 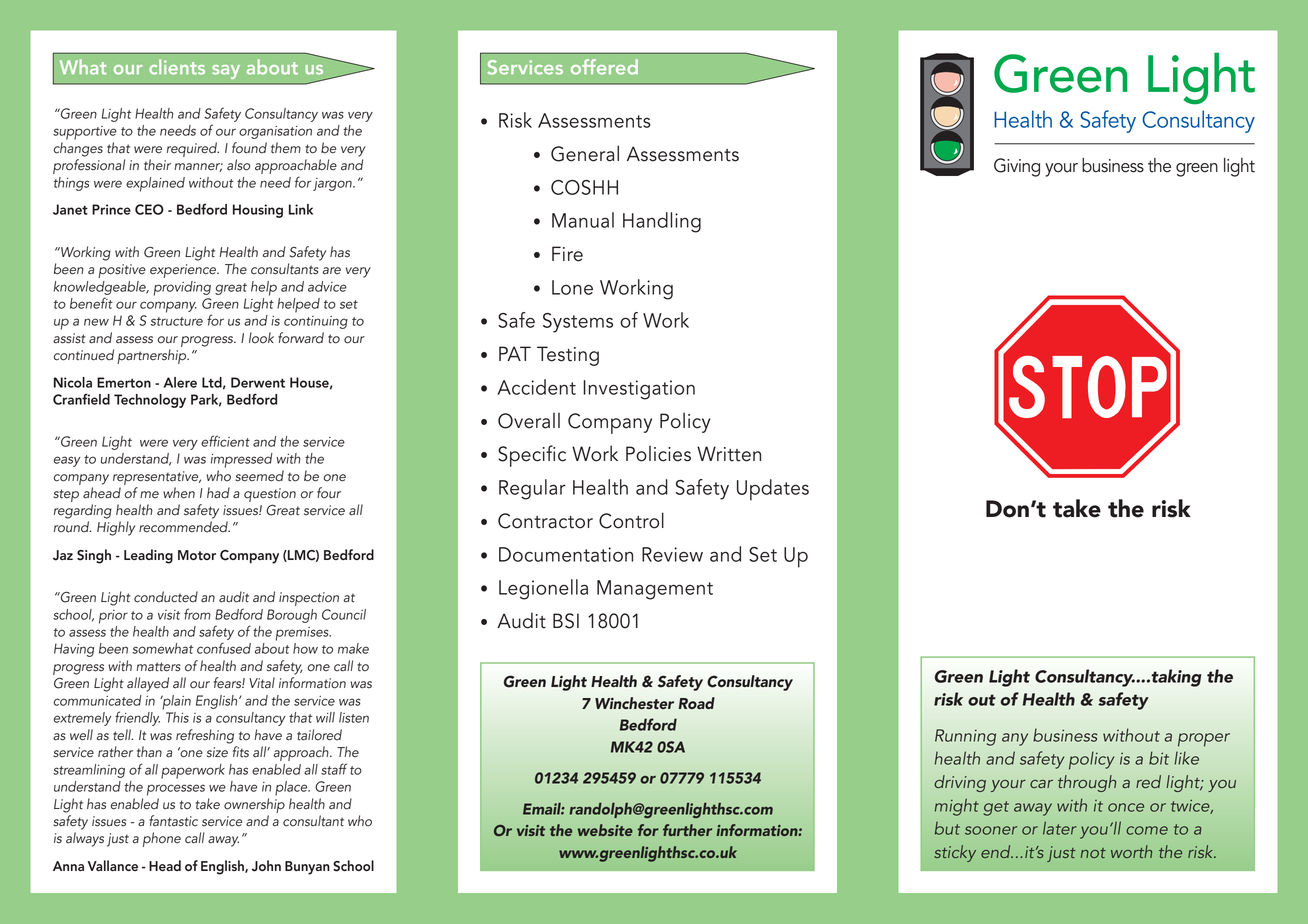 What do you see at coordinates (184, 271) in the screenshot?
I see `experience` at bounding box center [184, 271].
